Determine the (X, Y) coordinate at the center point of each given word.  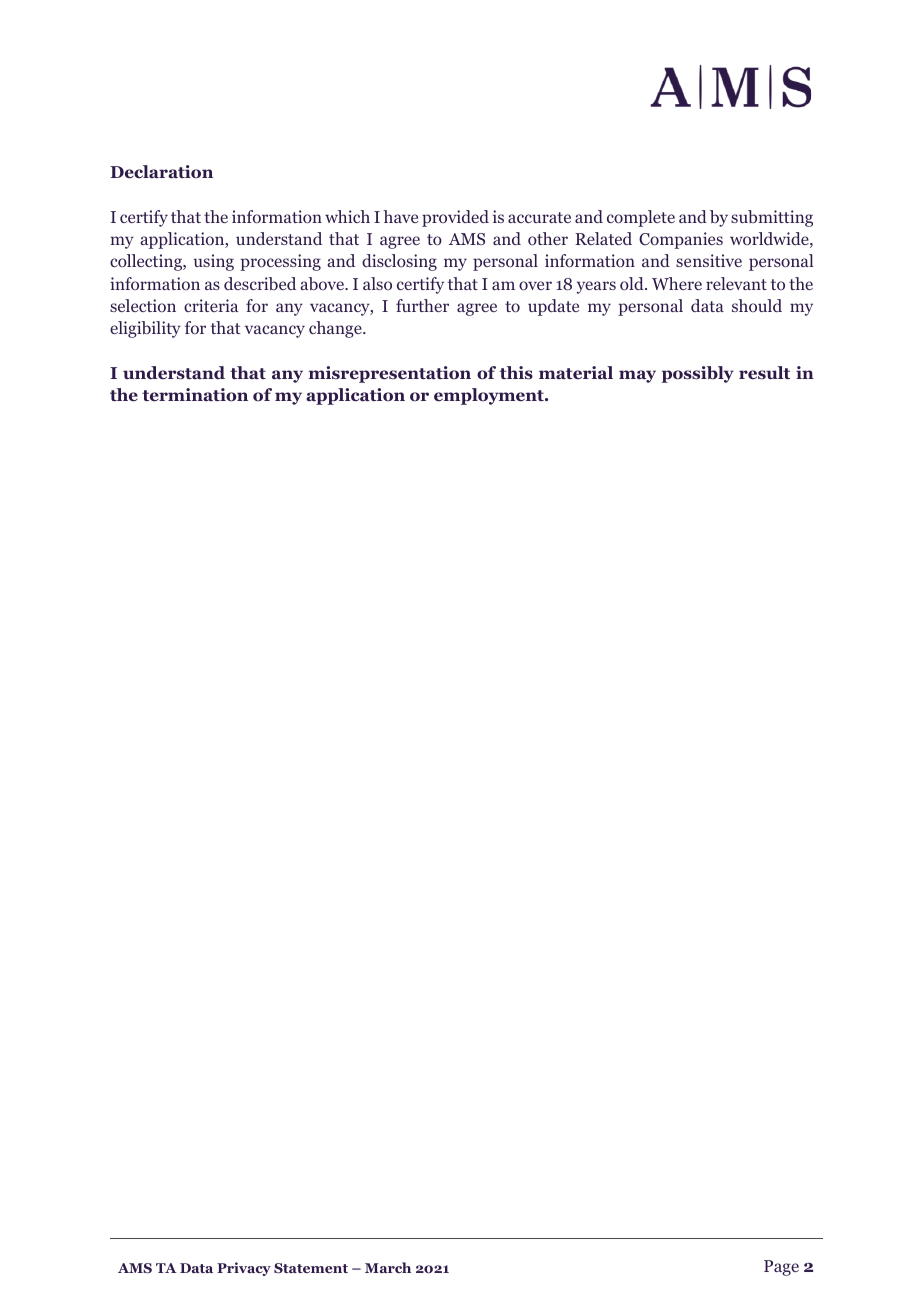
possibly (697, 374)
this (516, 373)
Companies (681, 240)
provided (455, 218)
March (388, 1267)
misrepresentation (390, 374)
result (764, 373)
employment (490, 396)
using (214, 262)
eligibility (145, 329)
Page (781, 1268)
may (637, 376)
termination (195, 395)
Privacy (244, 1269)
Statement (311, 1268)
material (576, 373)
